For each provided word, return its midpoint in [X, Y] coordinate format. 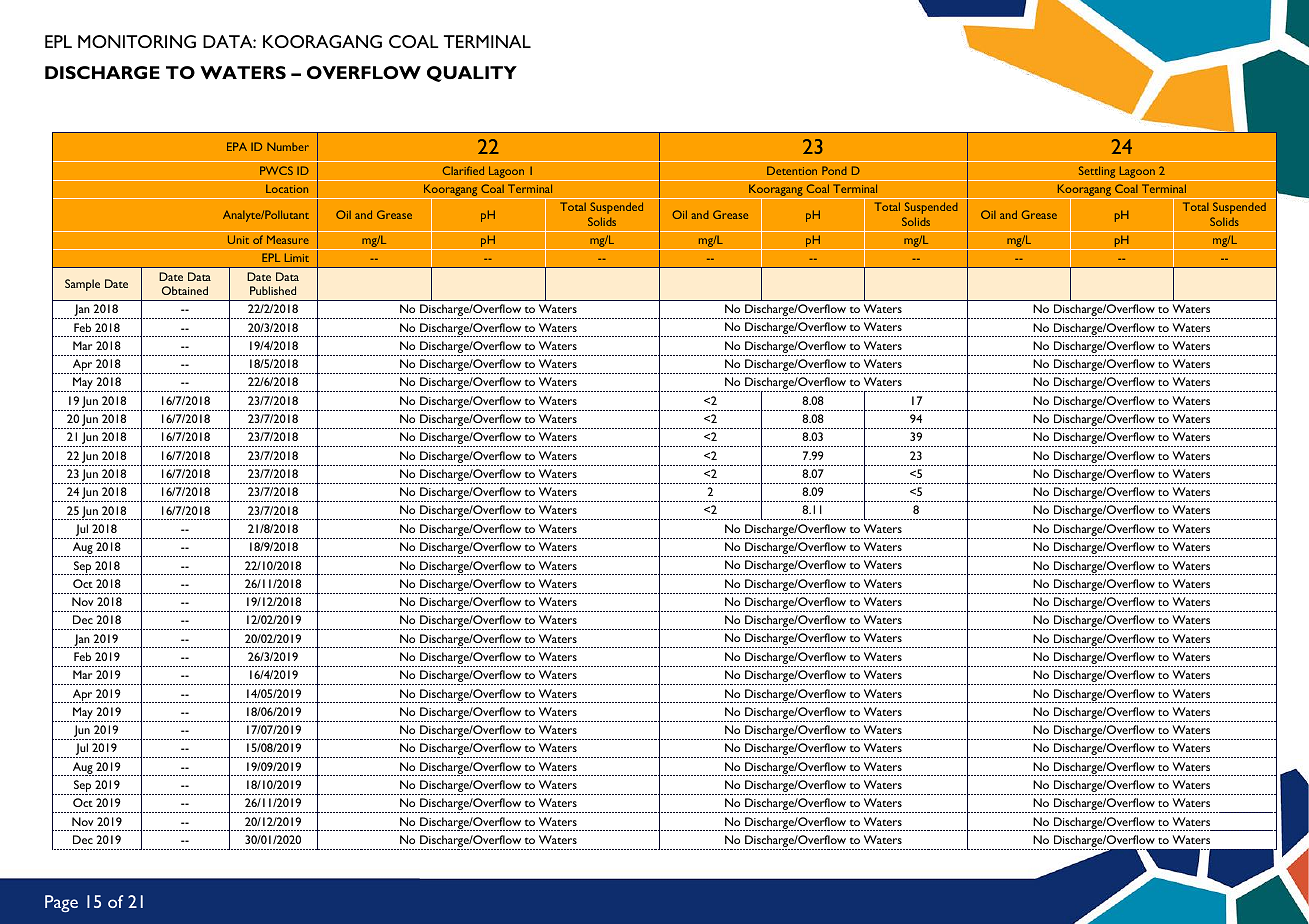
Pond [834, 170]
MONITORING [137, 41]
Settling [1097, 173]
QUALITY [472, 74]
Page [61, 903]
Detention [792, 170]
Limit [297, 257]
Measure [288, 239]
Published [273, 290]
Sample [82, 285]
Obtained [185, 290]
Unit [238, 239]
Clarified [463, 170]
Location [287, 188]
